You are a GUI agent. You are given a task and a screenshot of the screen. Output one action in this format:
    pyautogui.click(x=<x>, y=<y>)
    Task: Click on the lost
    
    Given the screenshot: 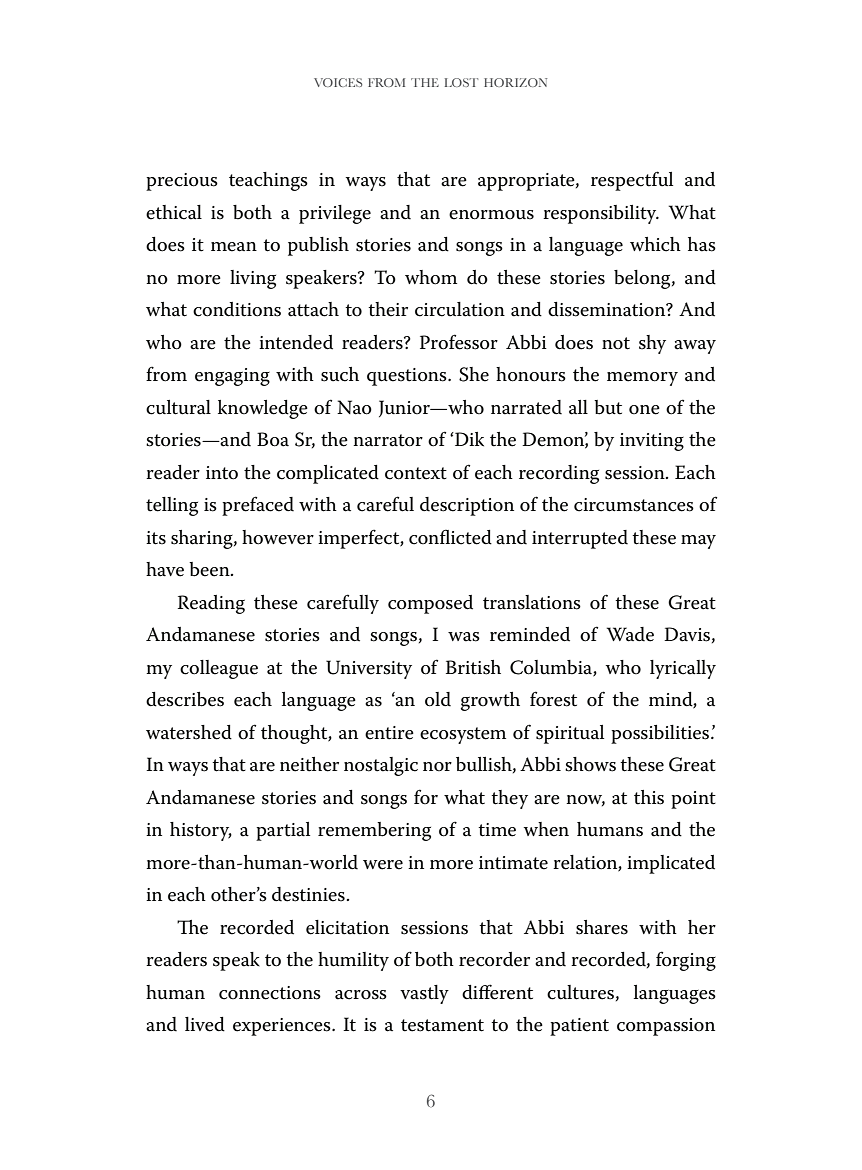 What is the action you would take?
    pyautogui.click(x=461, y=82)
